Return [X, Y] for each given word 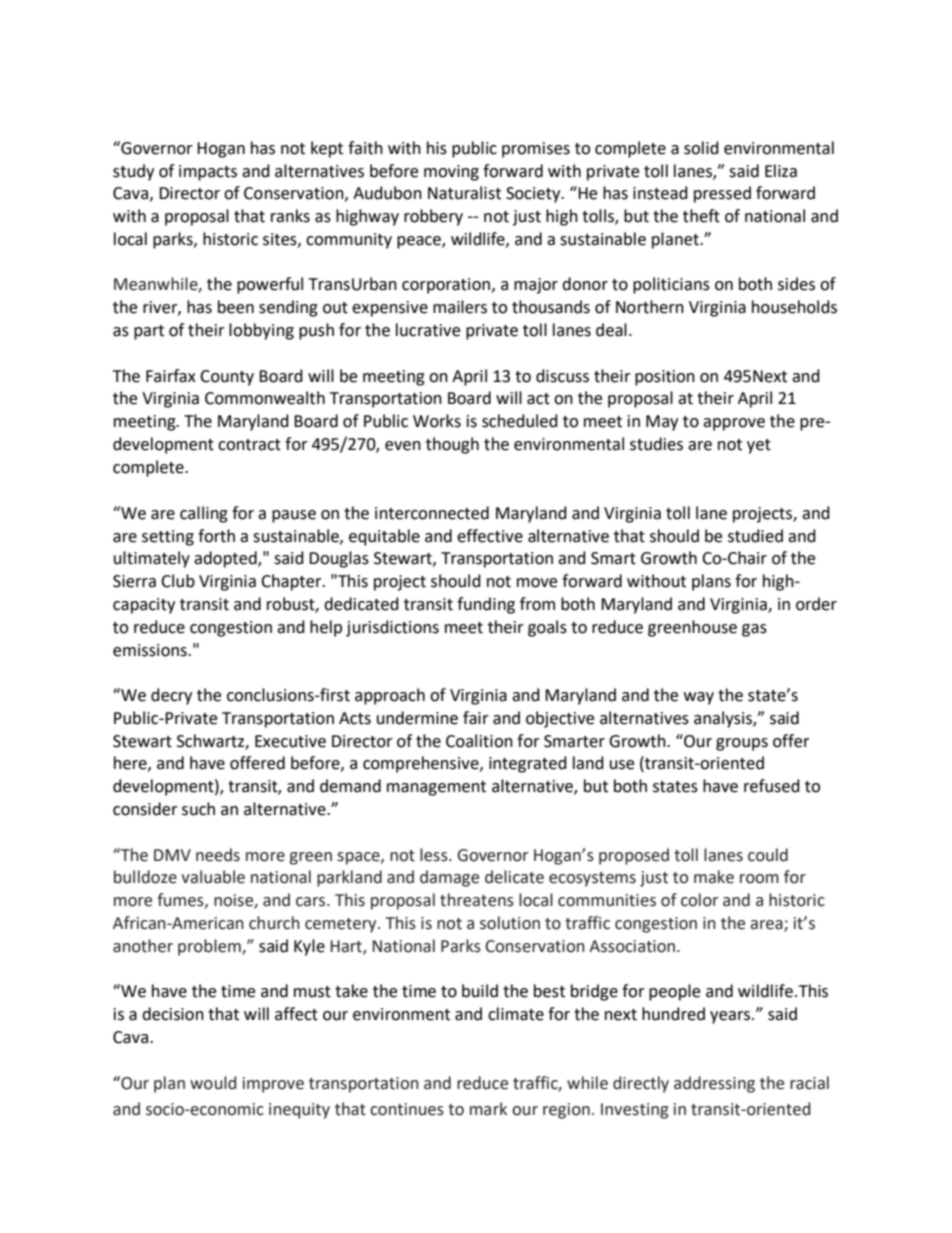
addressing [714, 1084]
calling [204, 514]
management [436, 788]
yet [759, 446]
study [133, 172]
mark [488, 1109]
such [198, 809]
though [452, 445]
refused [772, 786]
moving [451, 173]
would [213, 1083]
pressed [722, 194]
